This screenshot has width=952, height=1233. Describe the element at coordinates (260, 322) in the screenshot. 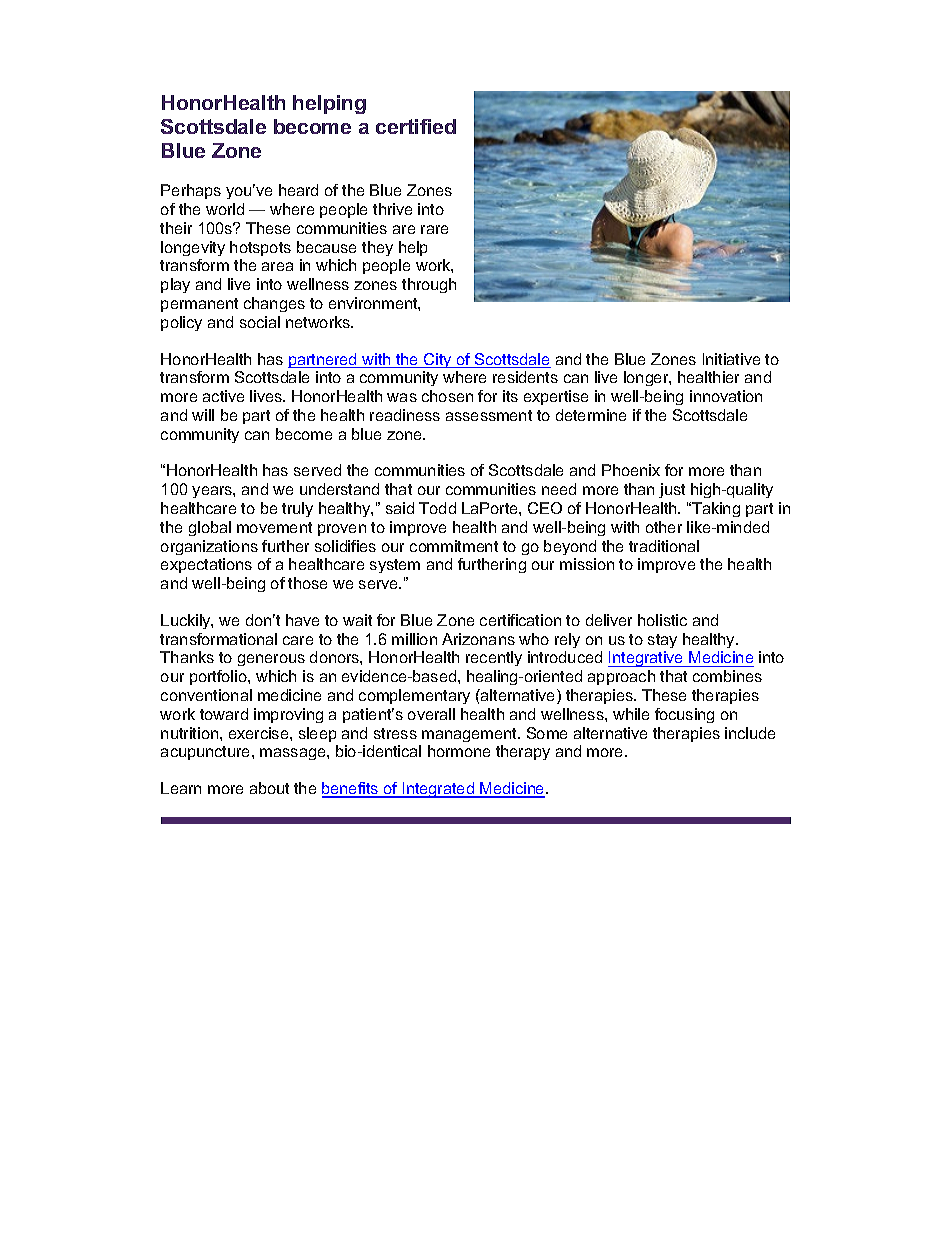

I see `social` at that location.
